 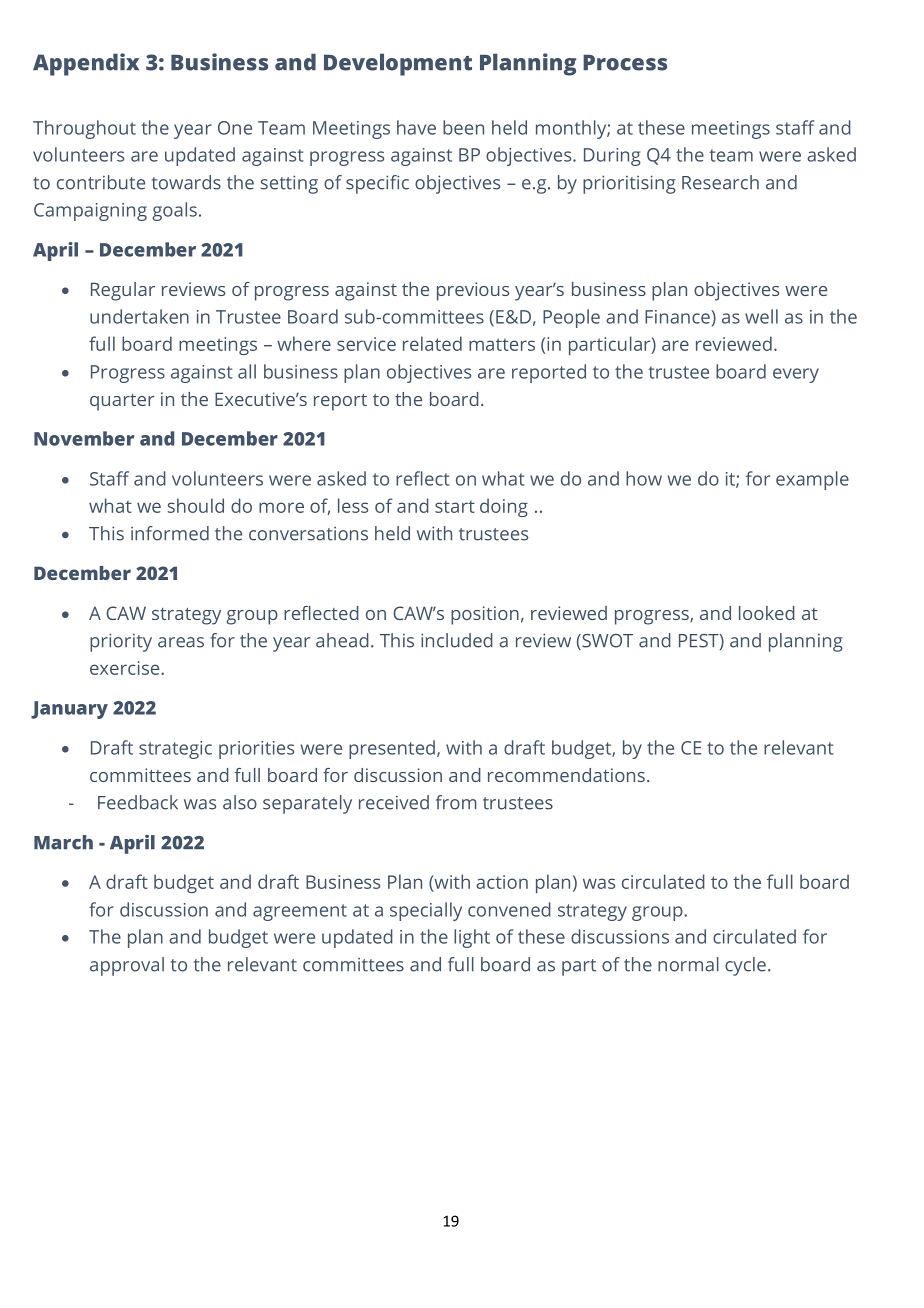 I want to click on how, so click(x=644, y=478).
